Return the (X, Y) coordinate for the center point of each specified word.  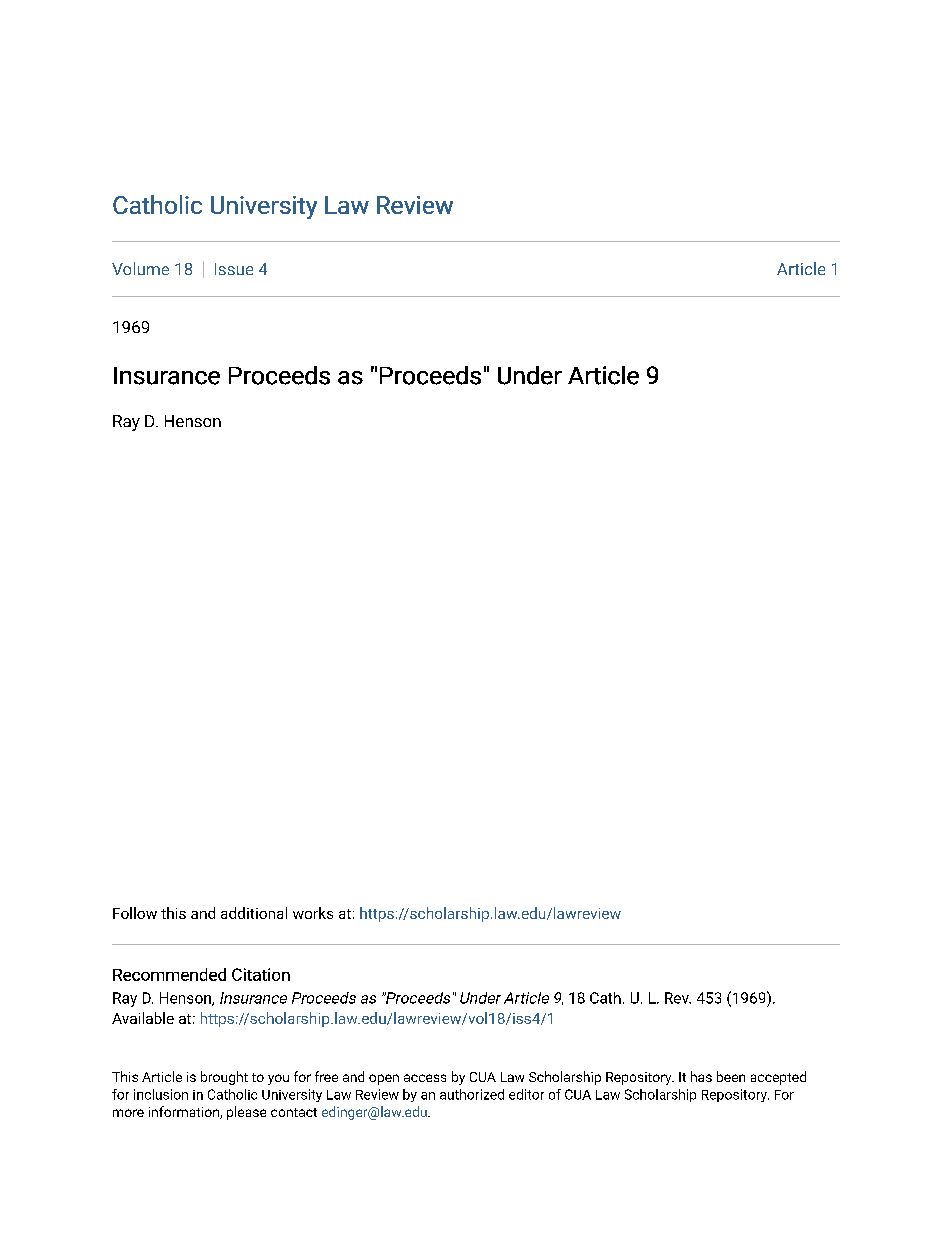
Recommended (169, 974)
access (425, 1078)
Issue (234, 269)
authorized (472, 1094)
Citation (261, 974)
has (701, 1076)
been (731, 1076)
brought (224, 1078)
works (313, 913)
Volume (140, 268)
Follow (135, 913)
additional (254, 913)
